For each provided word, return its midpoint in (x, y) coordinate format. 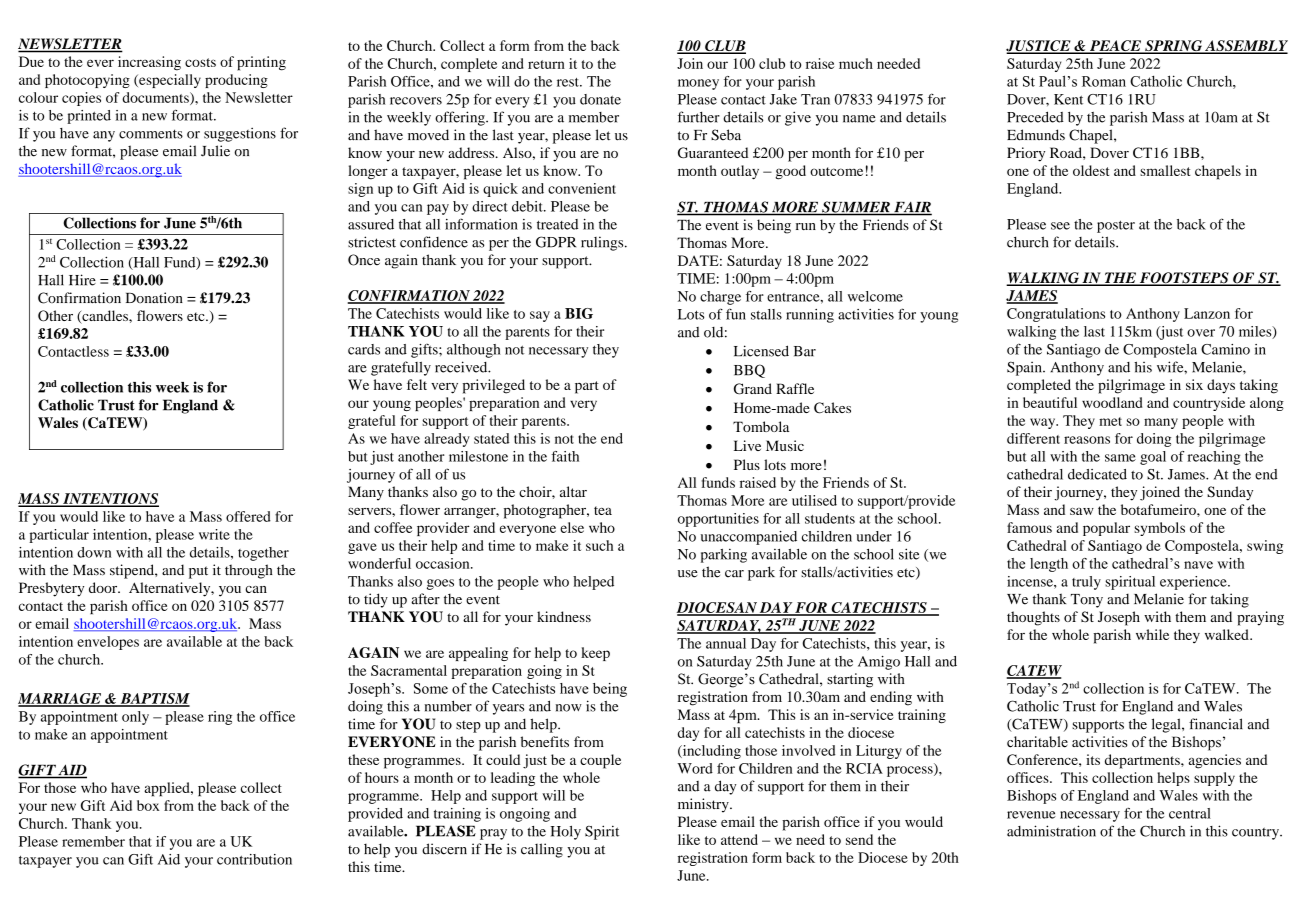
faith (565, 456)
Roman (1104, 81)
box (148, 805)
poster (1116, 226)
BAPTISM (154, 699)
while (1152, 634)
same (1120, 458)
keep (595, 654)
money (698, 84)
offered (248, 516)
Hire (82, 280)
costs (200, 62)
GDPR (556, 242)
